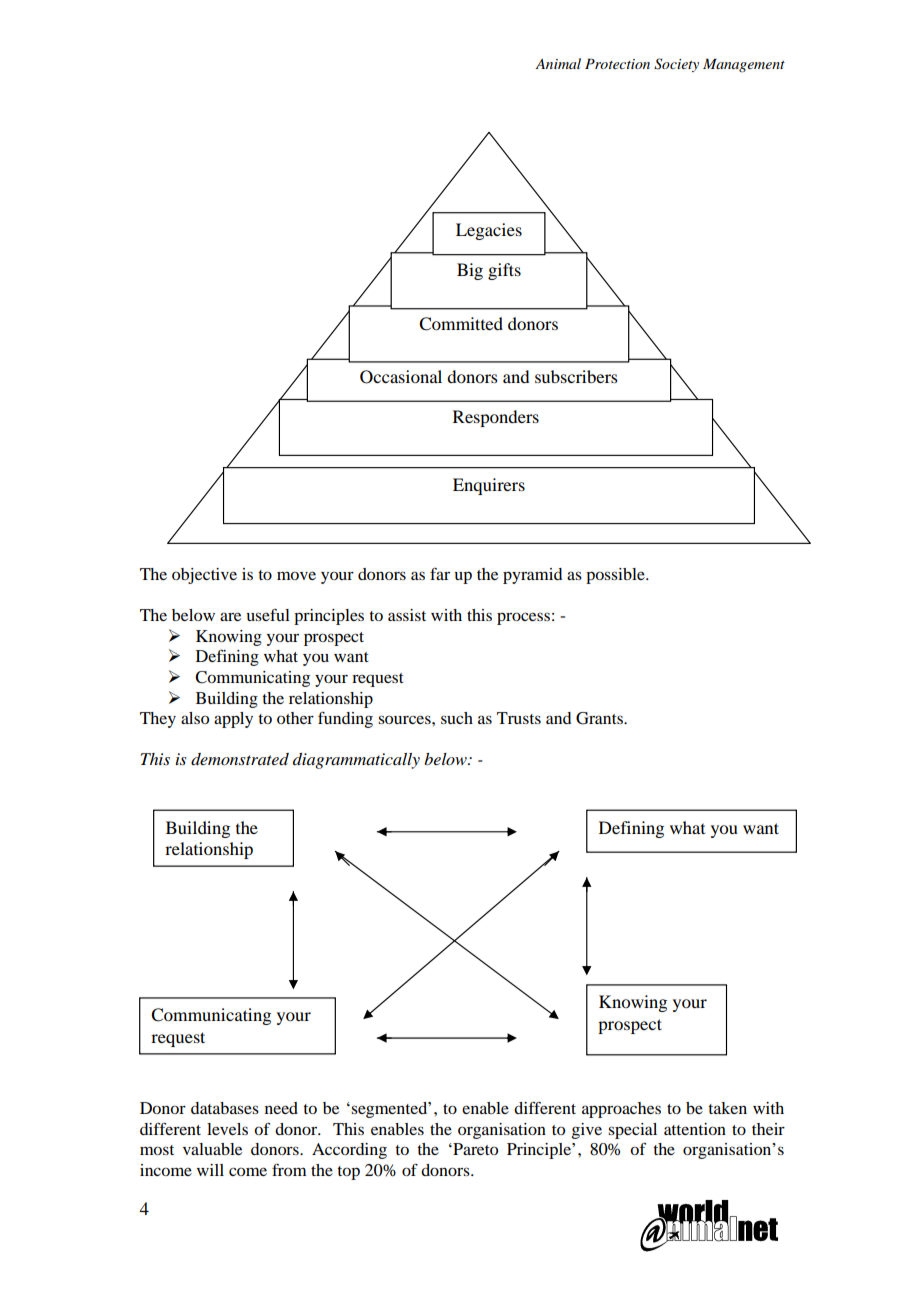 The image size is (924, 1308). Describe the element at coordinates (616, 576) in the screenshot. I see `possible` at that location.
